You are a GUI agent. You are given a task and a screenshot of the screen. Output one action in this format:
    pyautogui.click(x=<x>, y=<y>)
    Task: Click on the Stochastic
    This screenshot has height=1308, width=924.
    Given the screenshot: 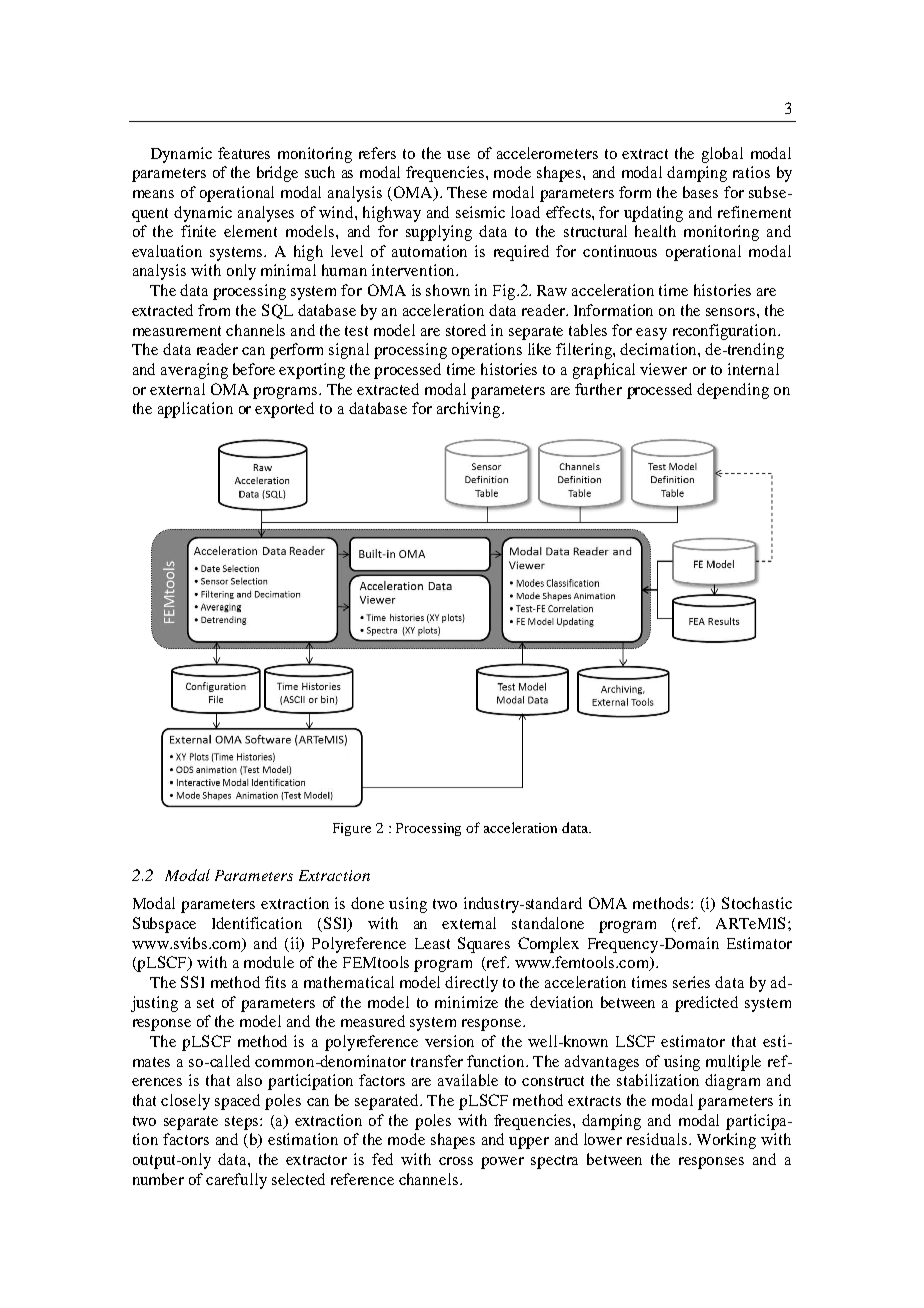 What is the action you would take?
    pyautogui.click(x=757, y=903)
